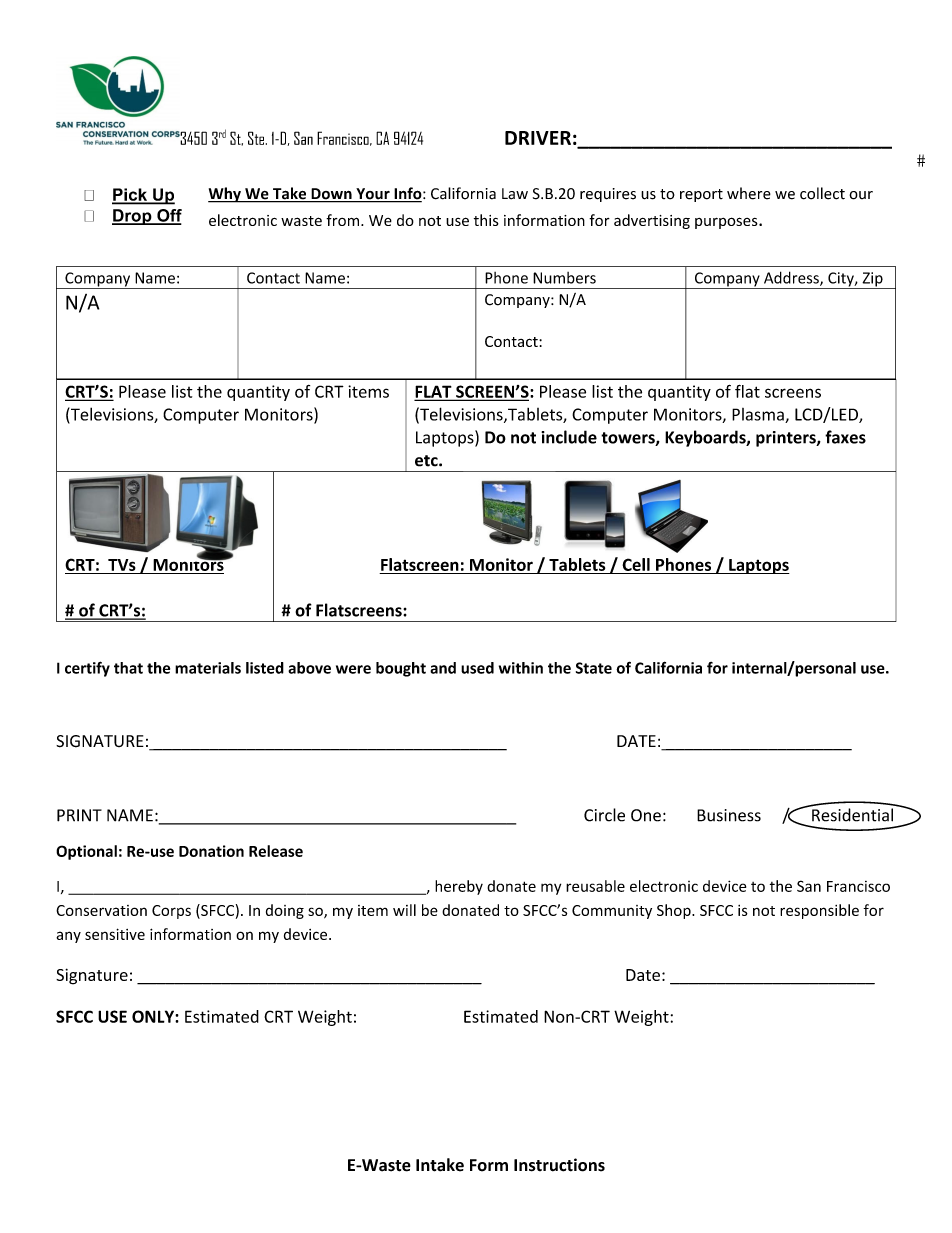 This page has height=1233, width=952. Describe the element at coordinates (168, 216) in the page. I see `Off` at that location.
